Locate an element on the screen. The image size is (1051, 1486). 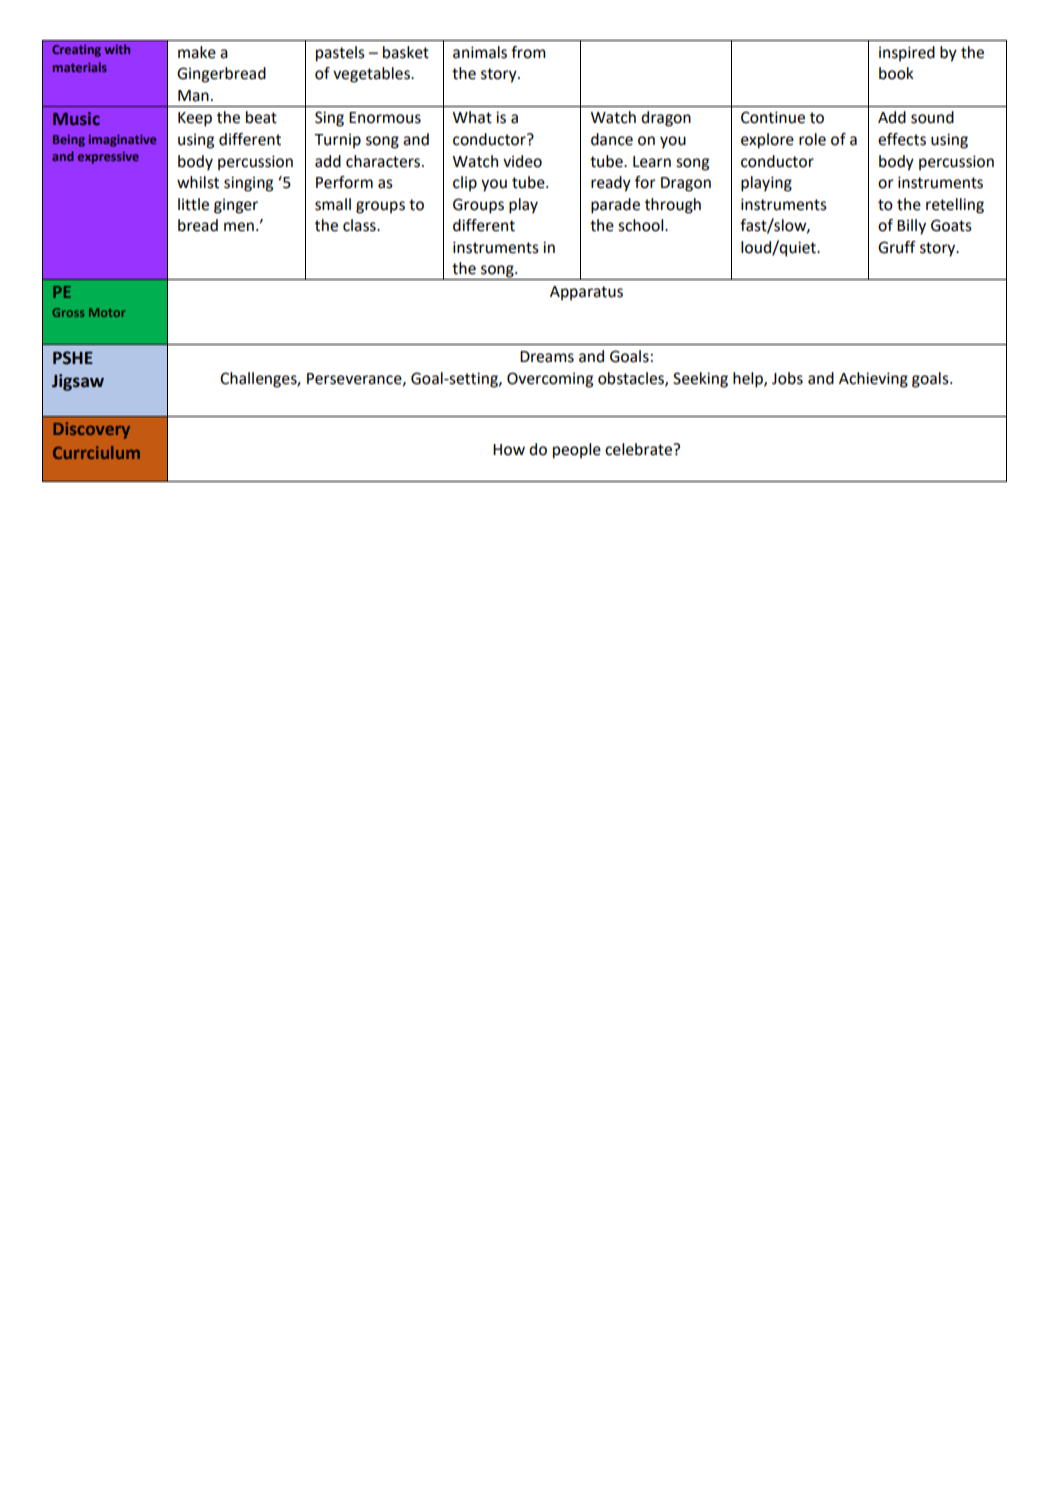
inspired is located at coordinates (907, 54).
